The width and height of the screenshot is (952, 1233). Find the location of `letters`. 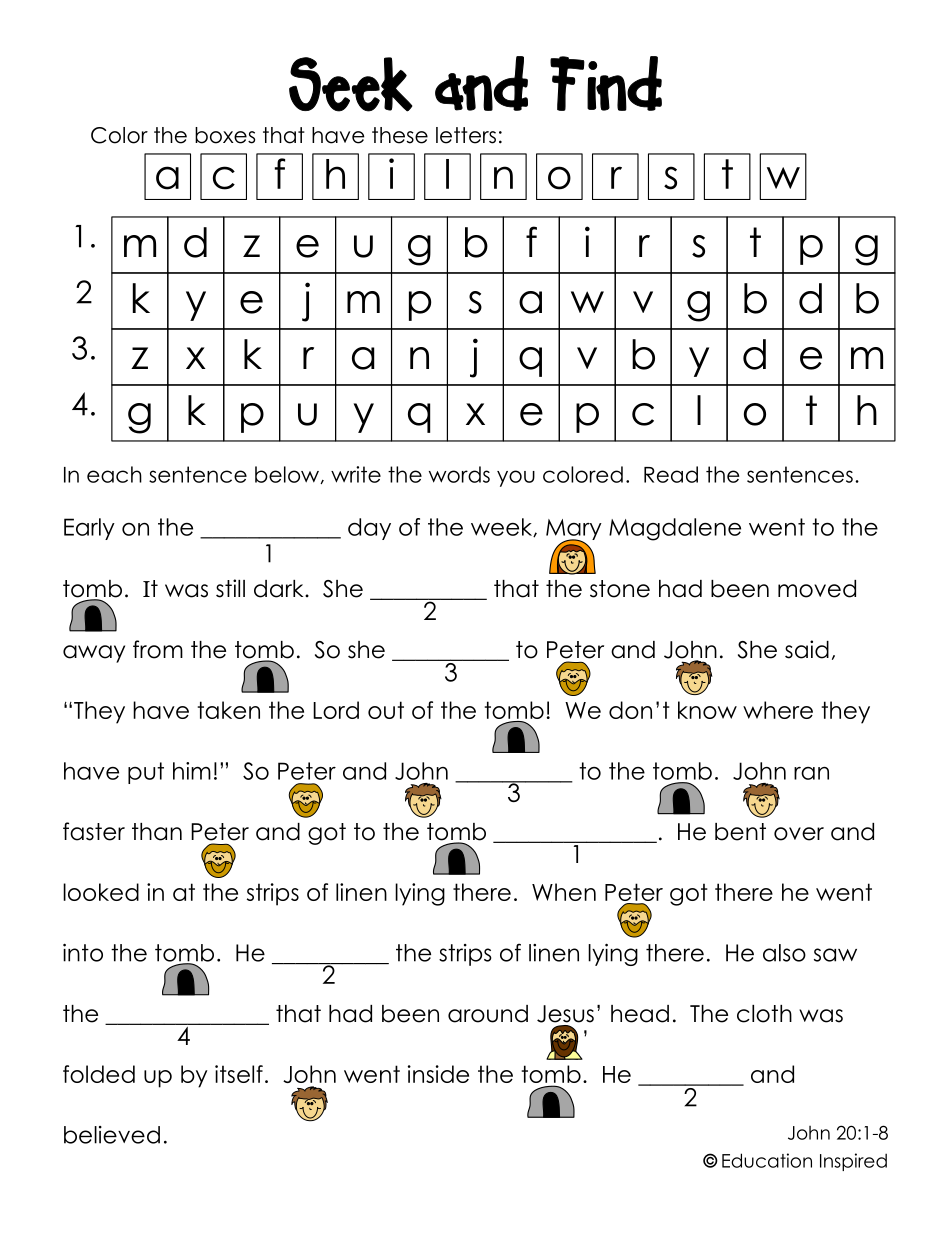

letters is located at coordinates (466, 135).
